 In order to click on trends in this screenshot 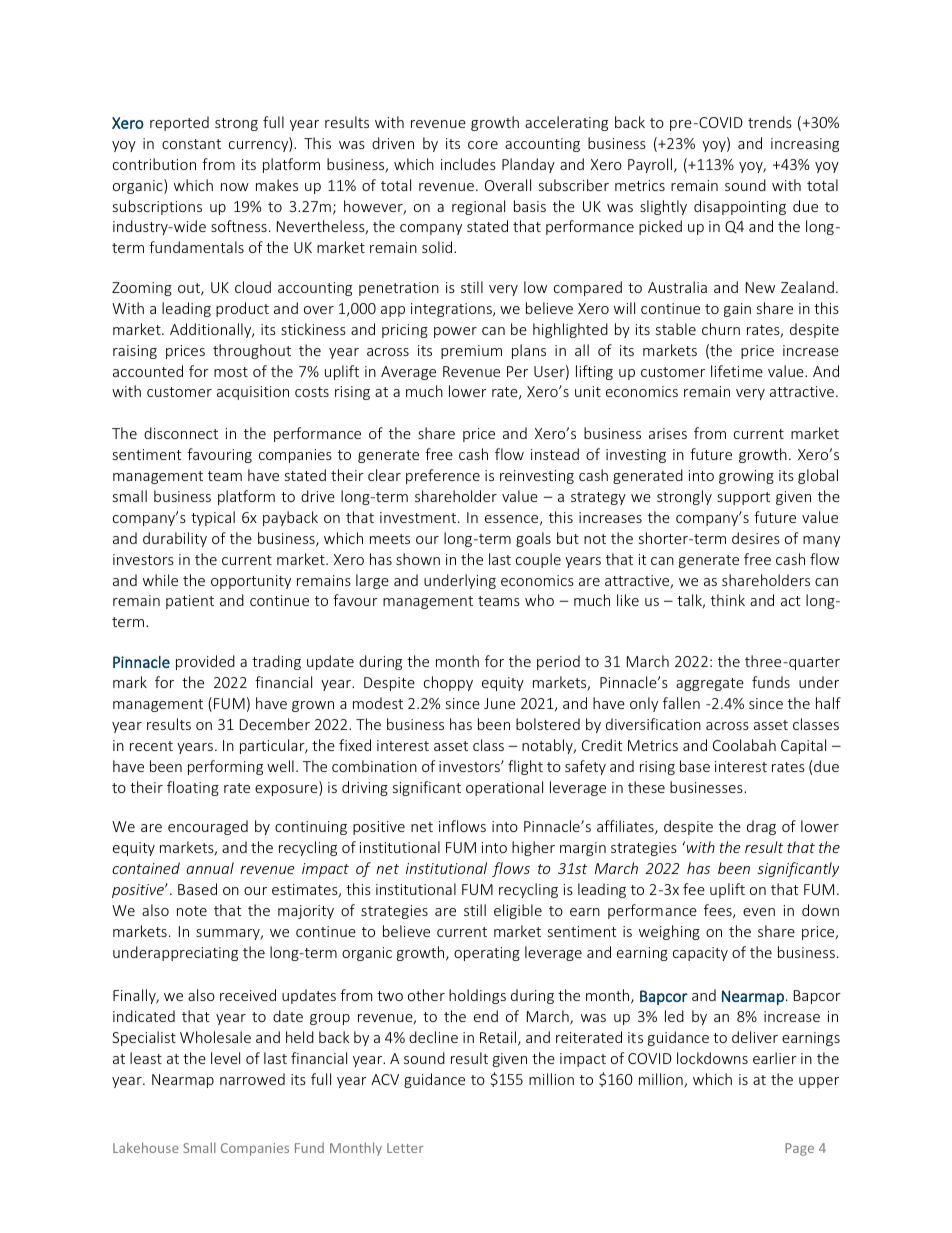, I will do `click(770, 122)`.
